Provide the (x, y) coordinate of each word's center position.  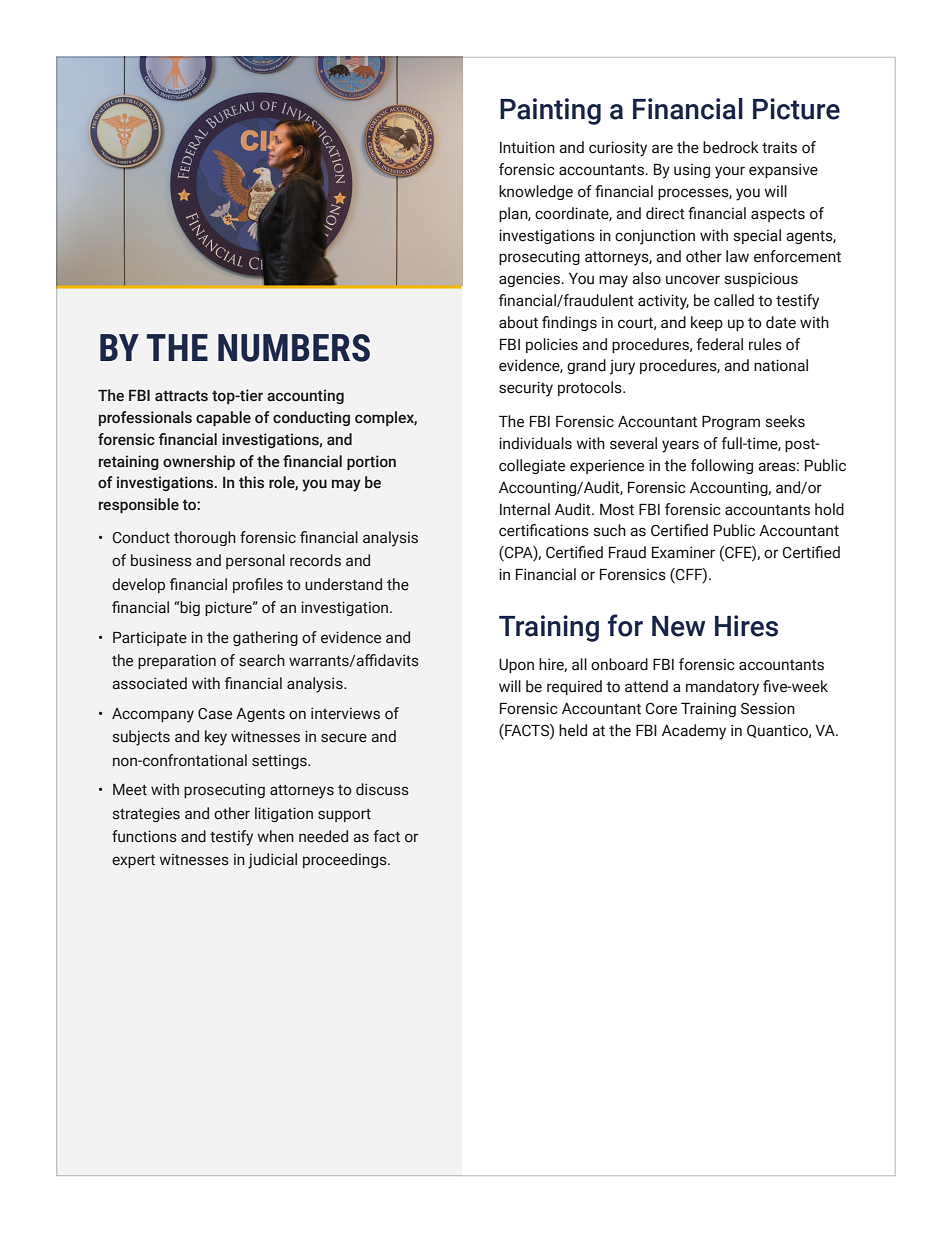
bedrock (731, 147)
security (526, 389)
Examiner (683, 552)
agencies (531, 279)
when (275, 836)
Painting (550, 111)
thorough (205, 538)
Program (731, 422)
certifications (544, 530)
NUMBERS (294, 348)
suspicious (761, 279)
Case (215, 714)
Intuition (527, 147)
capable (223, 418)
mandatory (722, 688)
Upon (516, 666)
